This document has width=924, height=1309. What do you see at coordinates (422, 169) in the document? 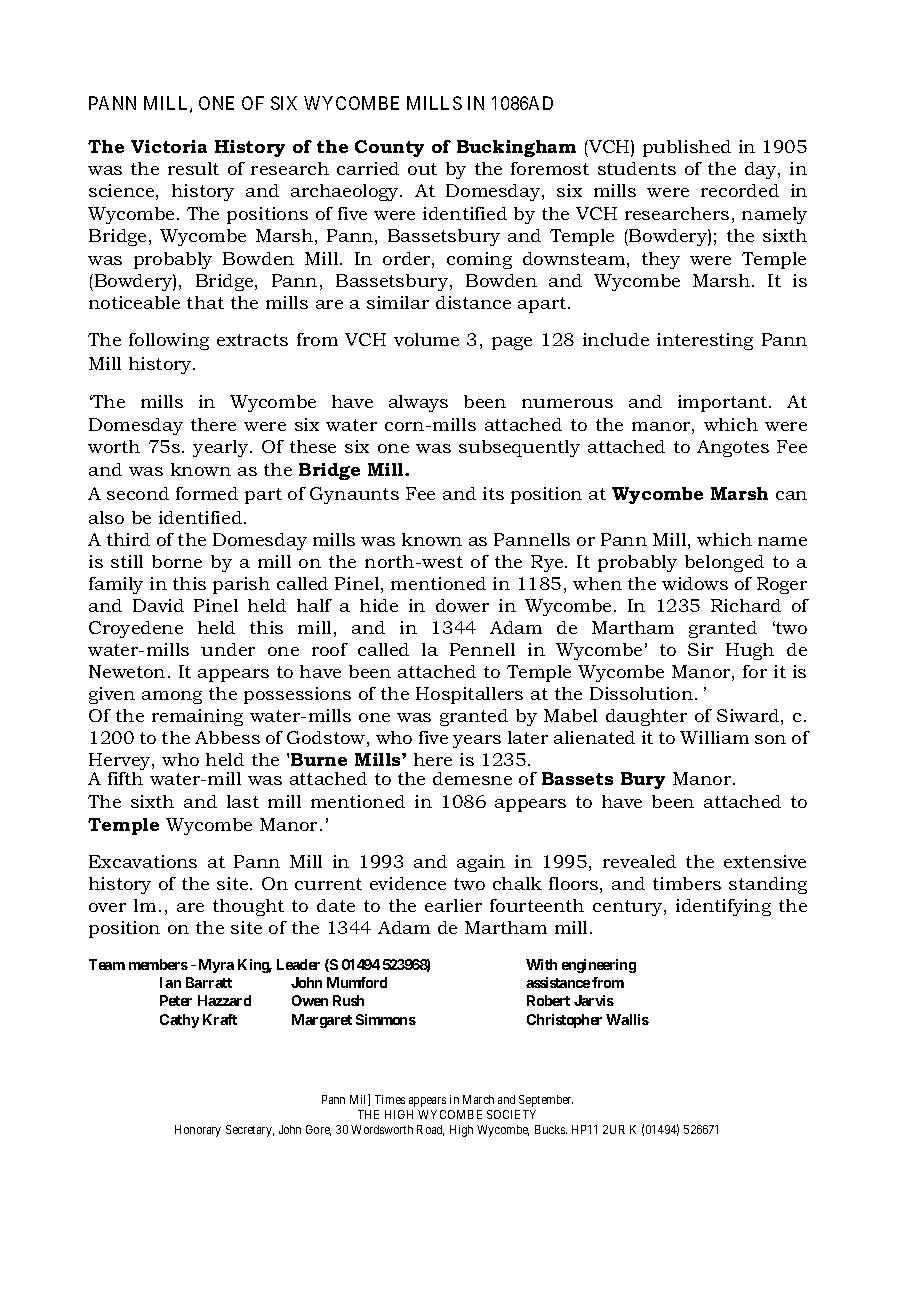
I see `out` at bounding box center [422, 169].
